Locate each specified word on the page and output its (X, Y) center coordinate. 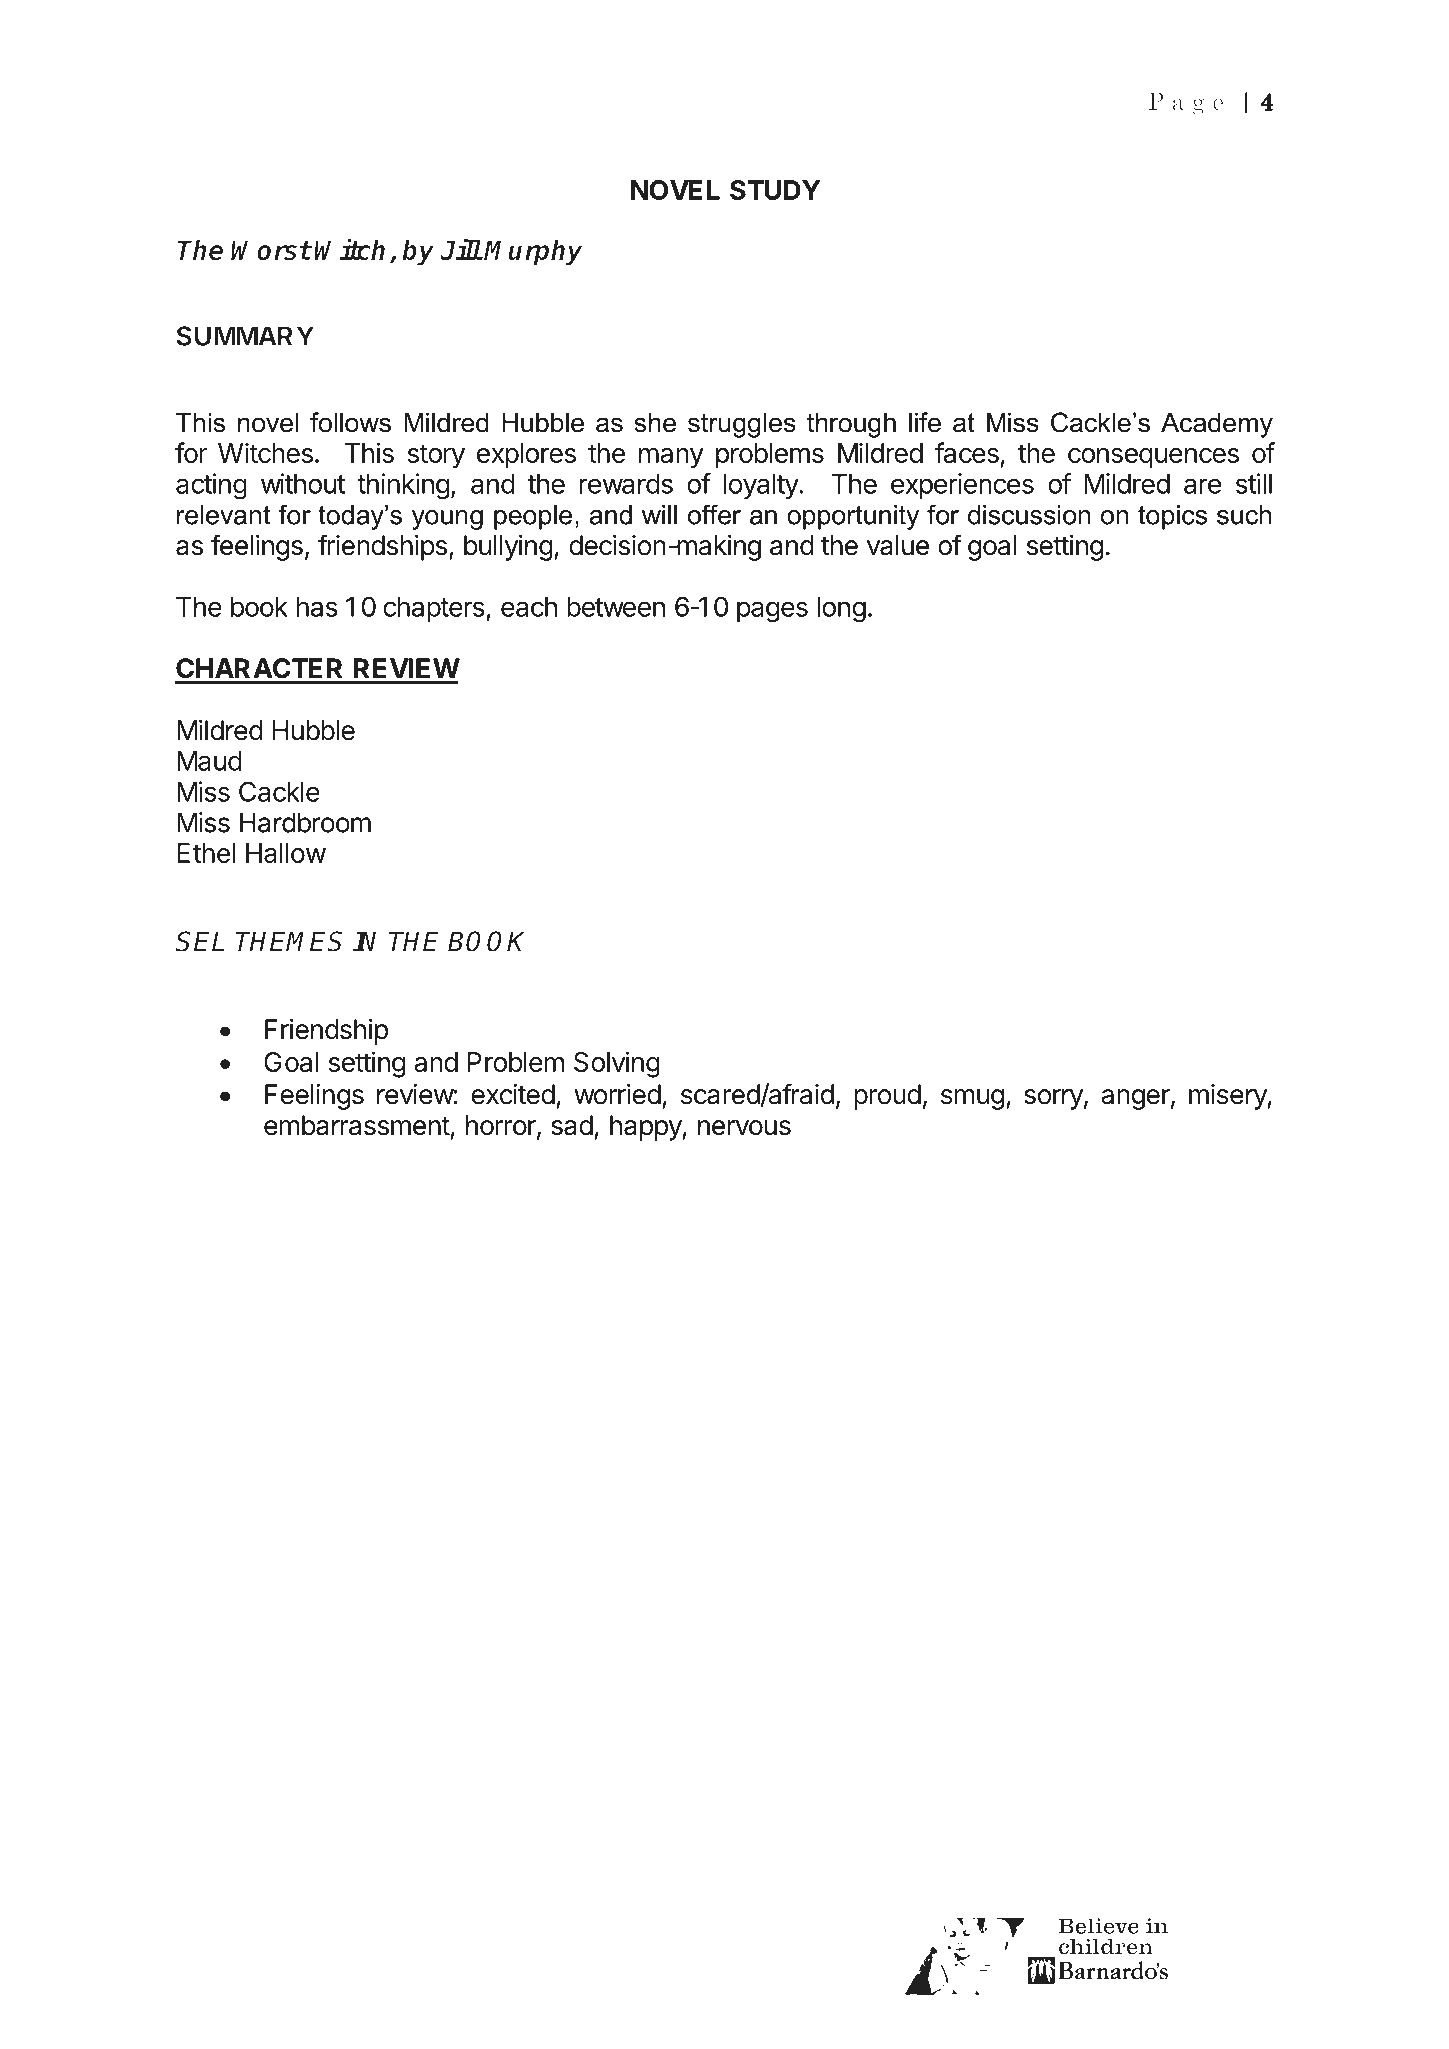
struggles (742, 425)
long (841, 610)
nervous (744, 1128)
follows (350, 422)
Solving (617, 1064)
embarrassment (357, 1125)
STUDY (775, 190)
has (317, 607)
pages (772, 612)
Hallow (286, 853)
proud (888, 1097)
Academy (1217, 425)
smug (972, 1099)
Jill (461, 249)
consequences (1153, 458)
